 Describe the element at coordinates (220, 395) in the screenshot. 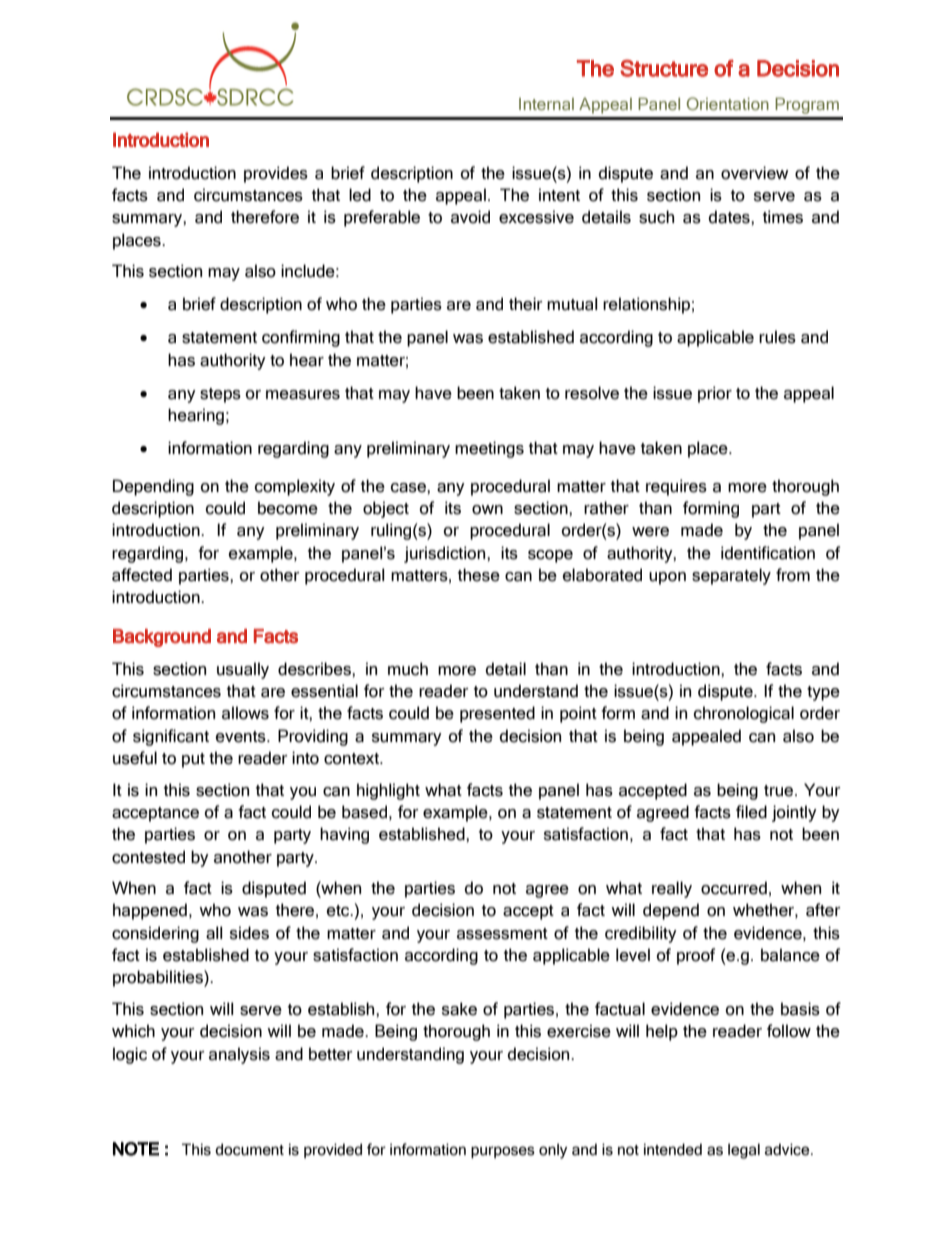

I see `steps` at that location.
